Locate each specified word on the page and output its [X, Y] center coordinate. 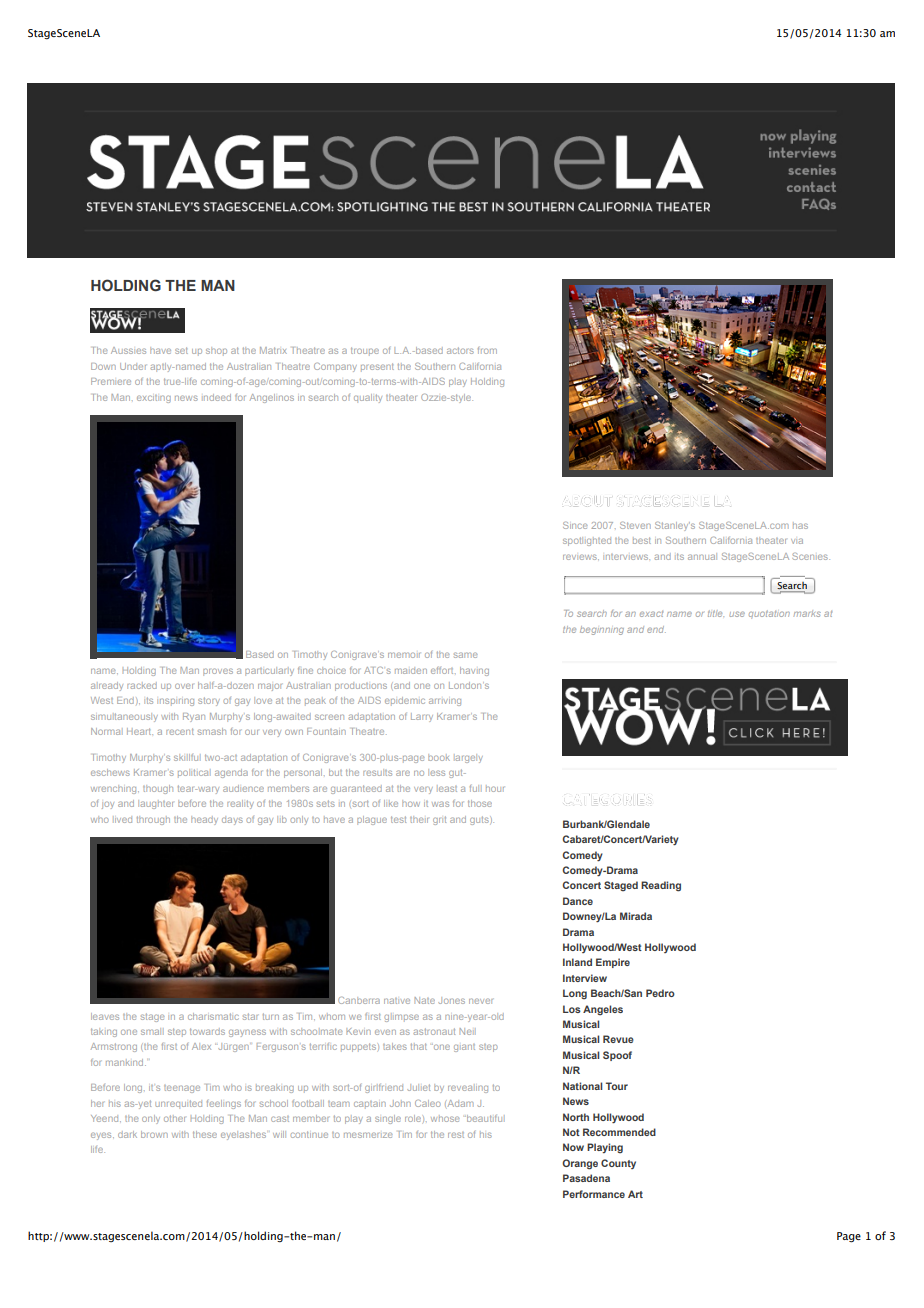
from [487, 350]
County [618, 1164]
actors [460, 350]
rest [456, 1135]
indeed [216, 397]
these [205, 1134]
